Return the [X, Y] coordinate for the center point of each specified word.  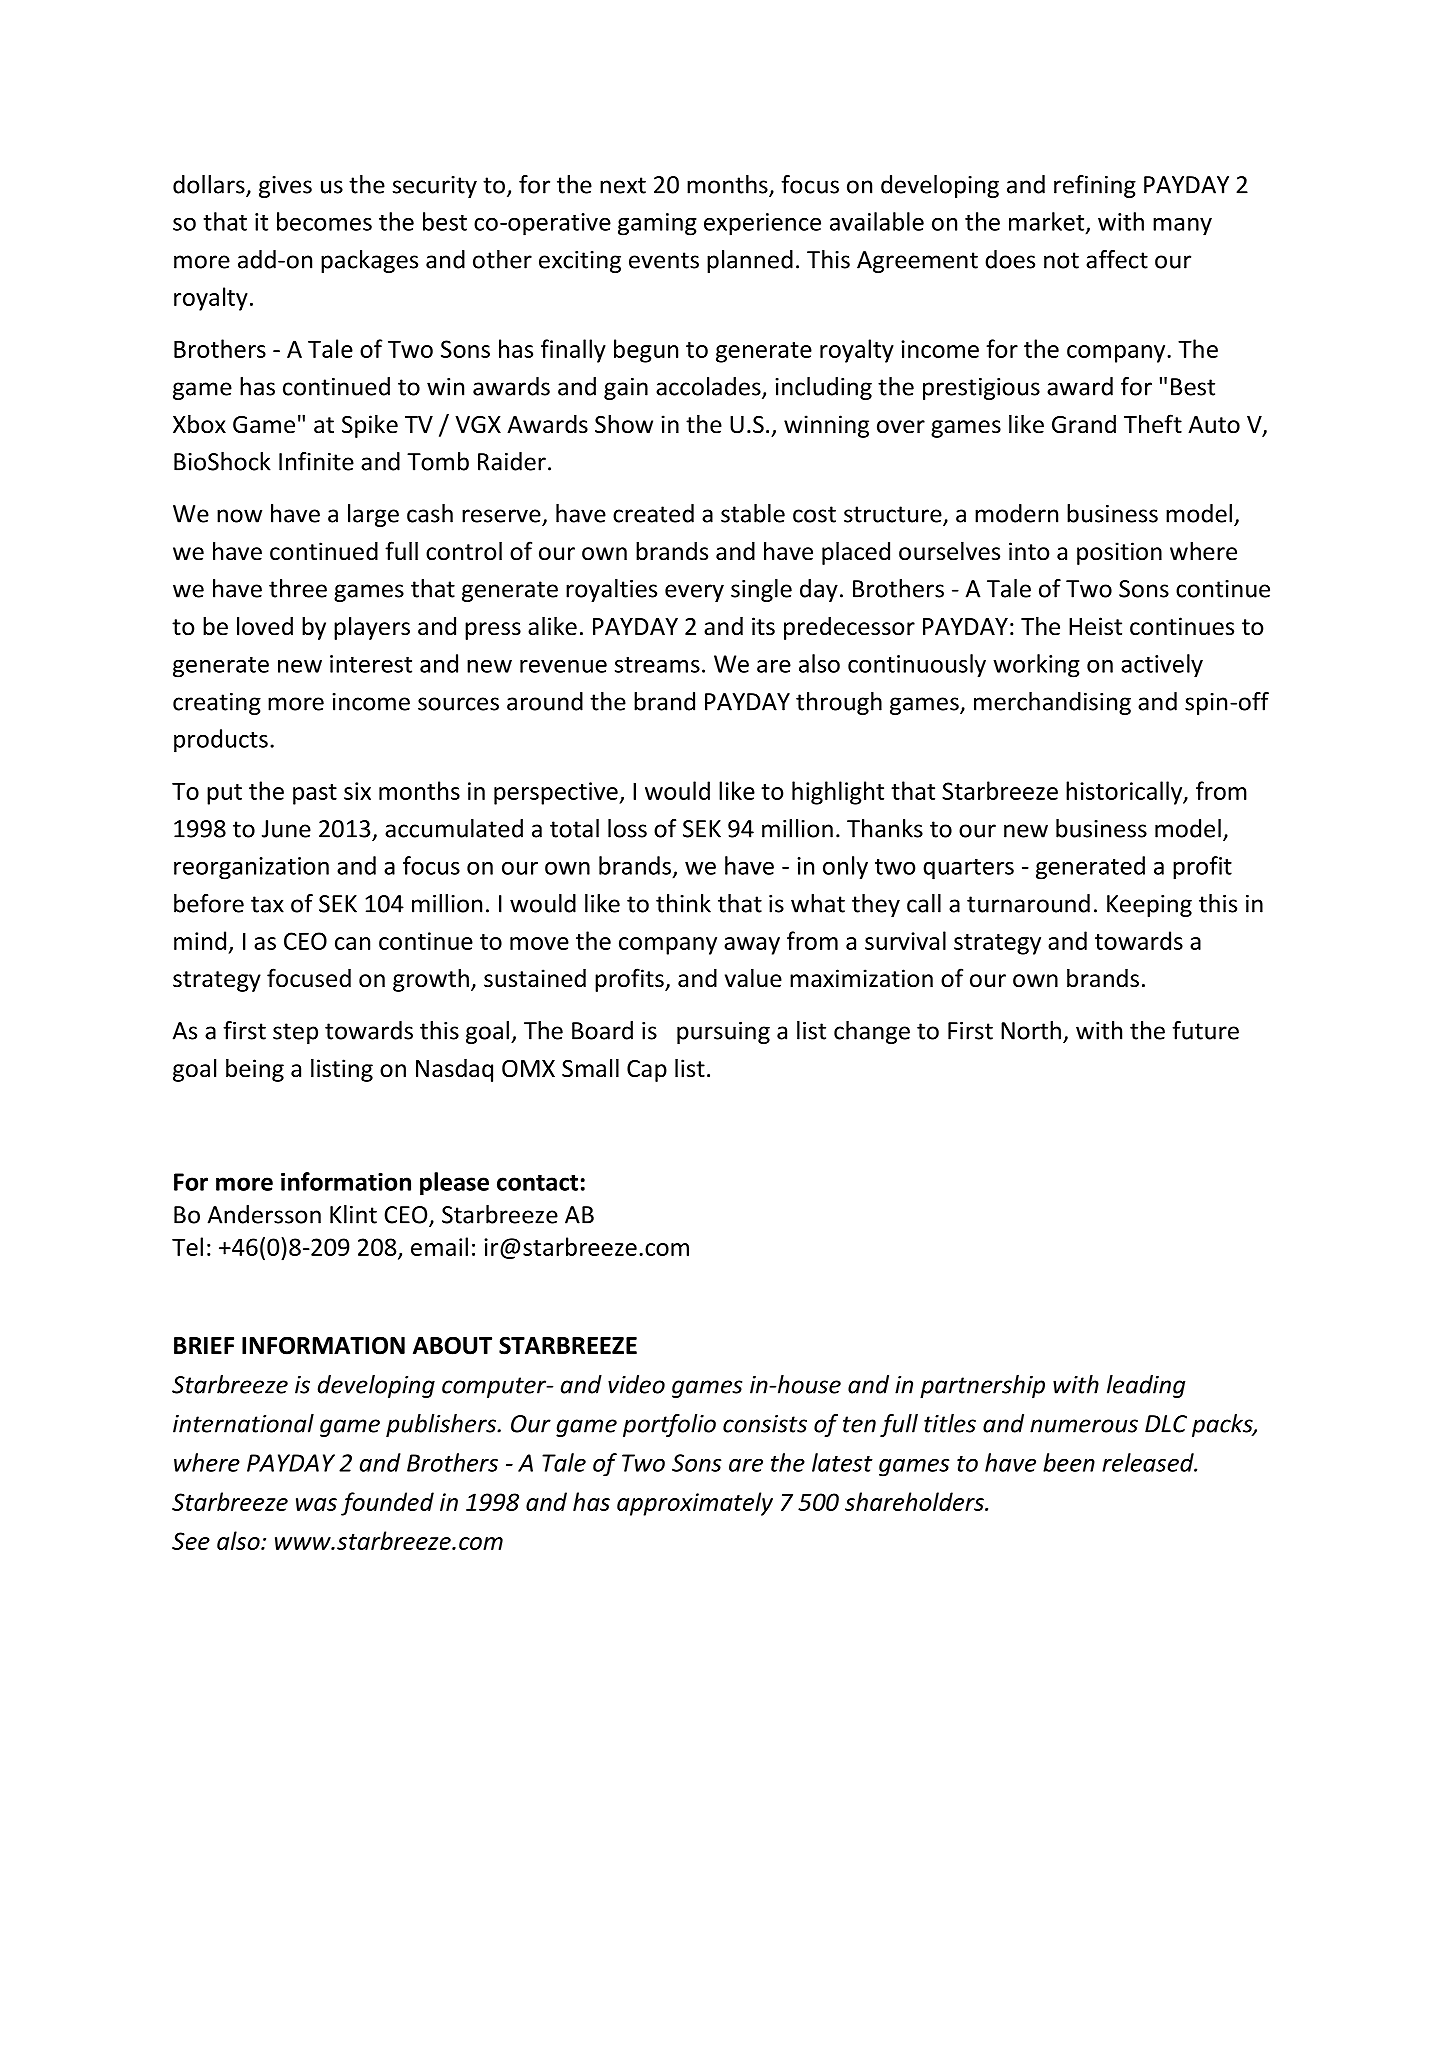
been [1069, 1462]
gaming [657, 224]
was [316, 1504]
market [1048, 222]
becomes [324, 221]
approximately [695, 1504]
